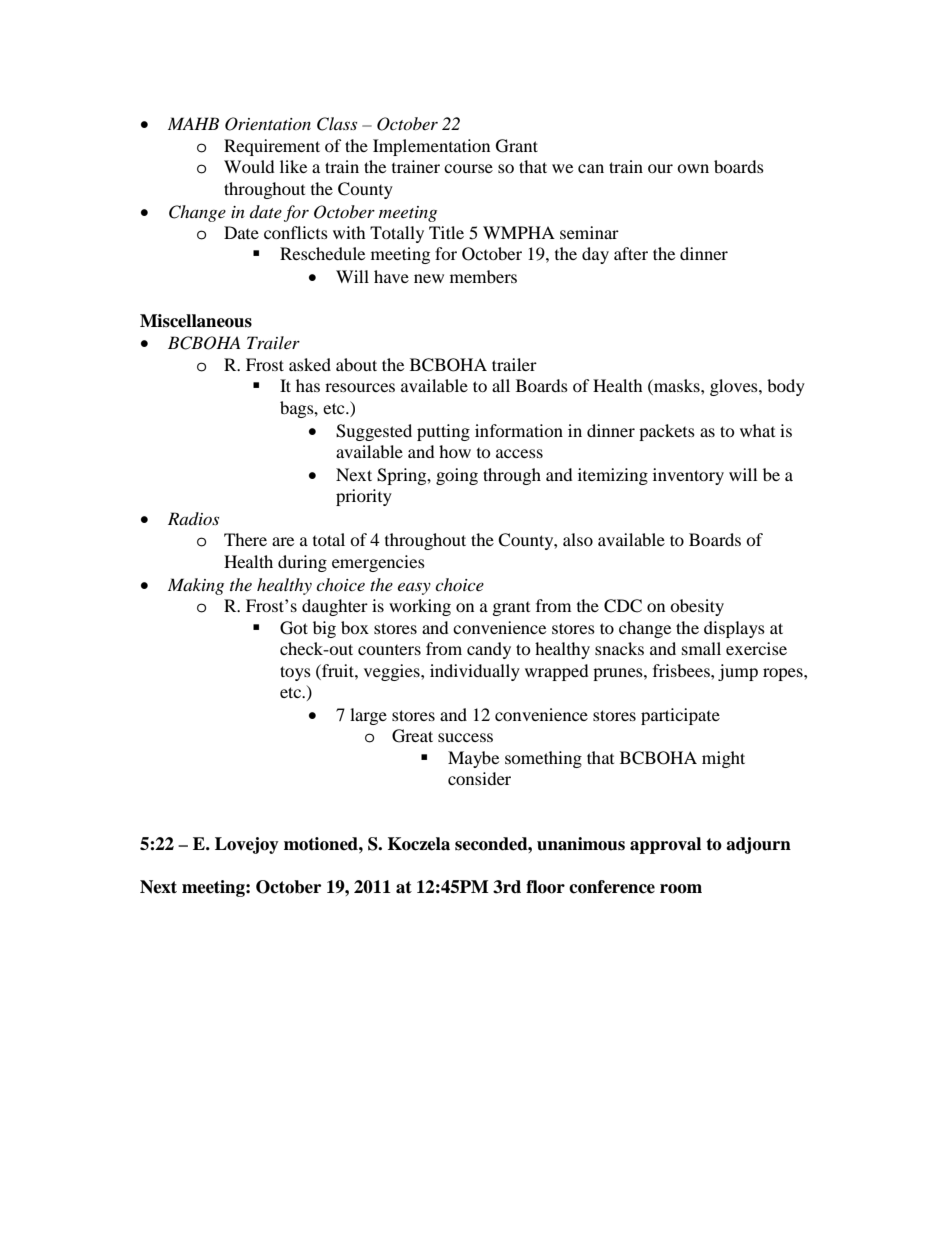 This image has width=952, height=1233. What do you see at coordinates (735, 387) in the image?
I see `gloves` at bounding box center [735, 387].
